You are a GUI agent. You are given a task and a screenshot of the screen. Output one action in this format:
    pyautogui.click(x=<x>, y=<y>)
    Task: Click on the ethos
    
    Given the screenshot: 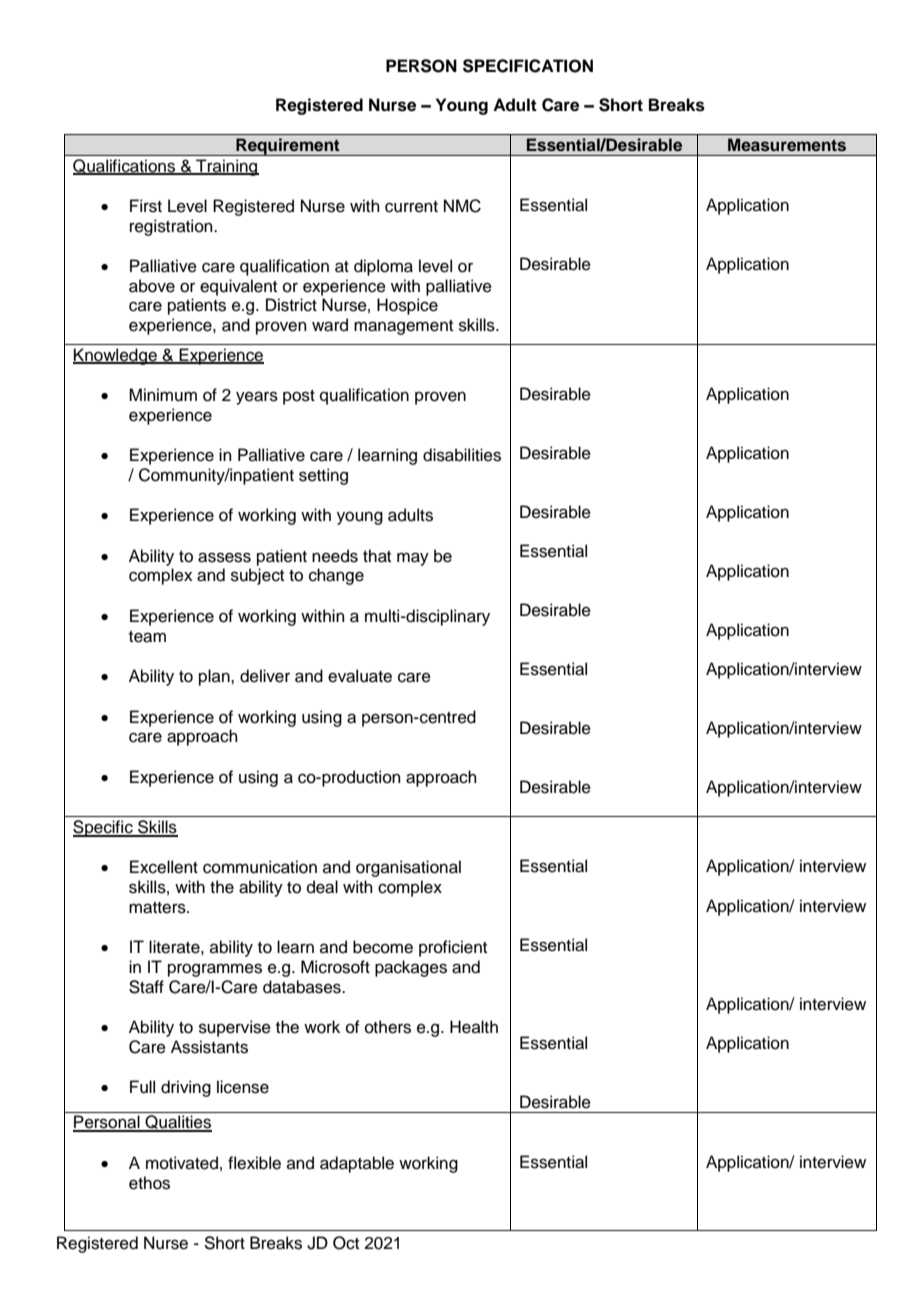 What is the action you would take?
    pyautogui.click(x=149, y=1183)
